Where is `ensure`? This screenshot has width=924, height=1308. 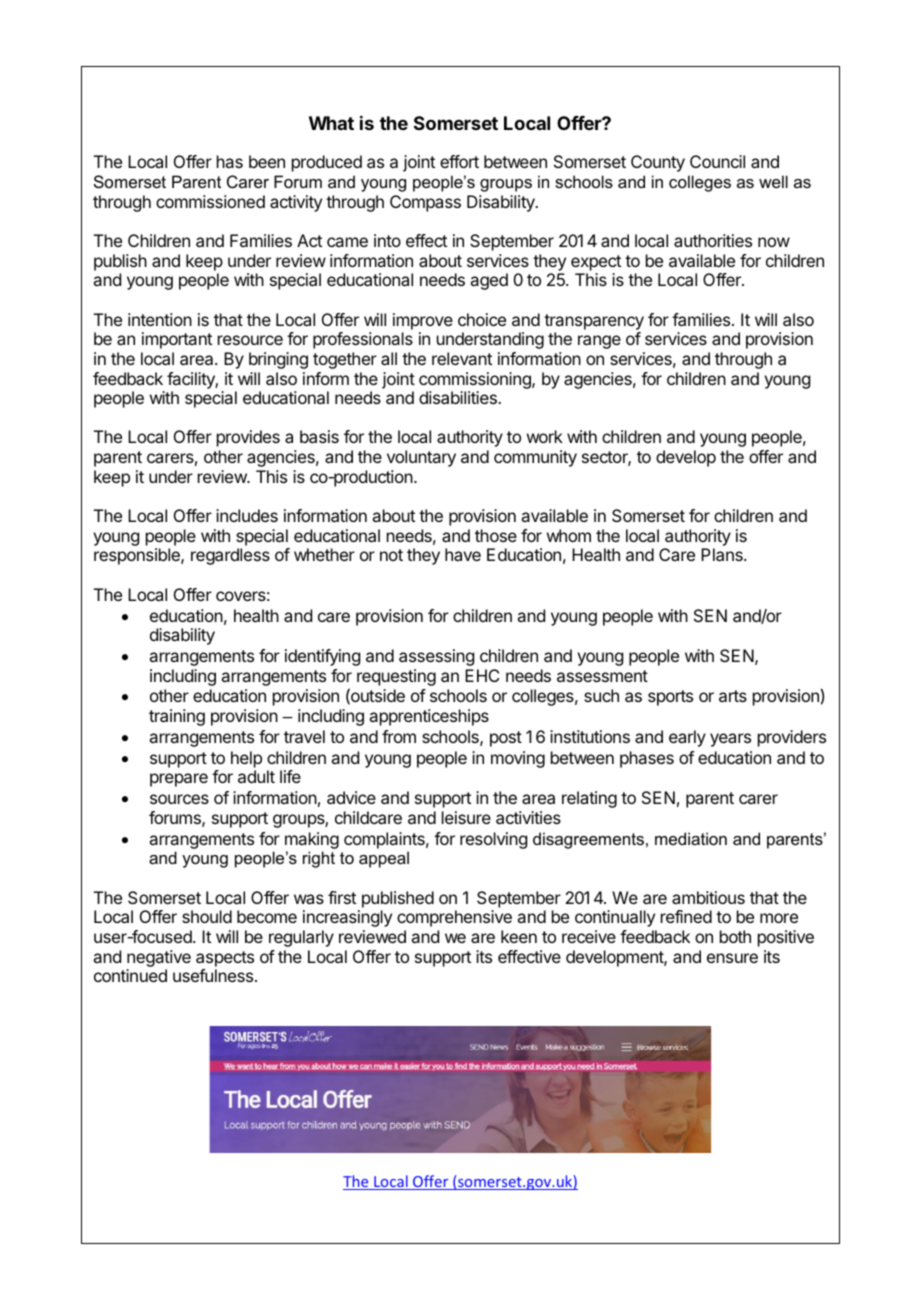 ensure is located at coordinates (732, 958).
